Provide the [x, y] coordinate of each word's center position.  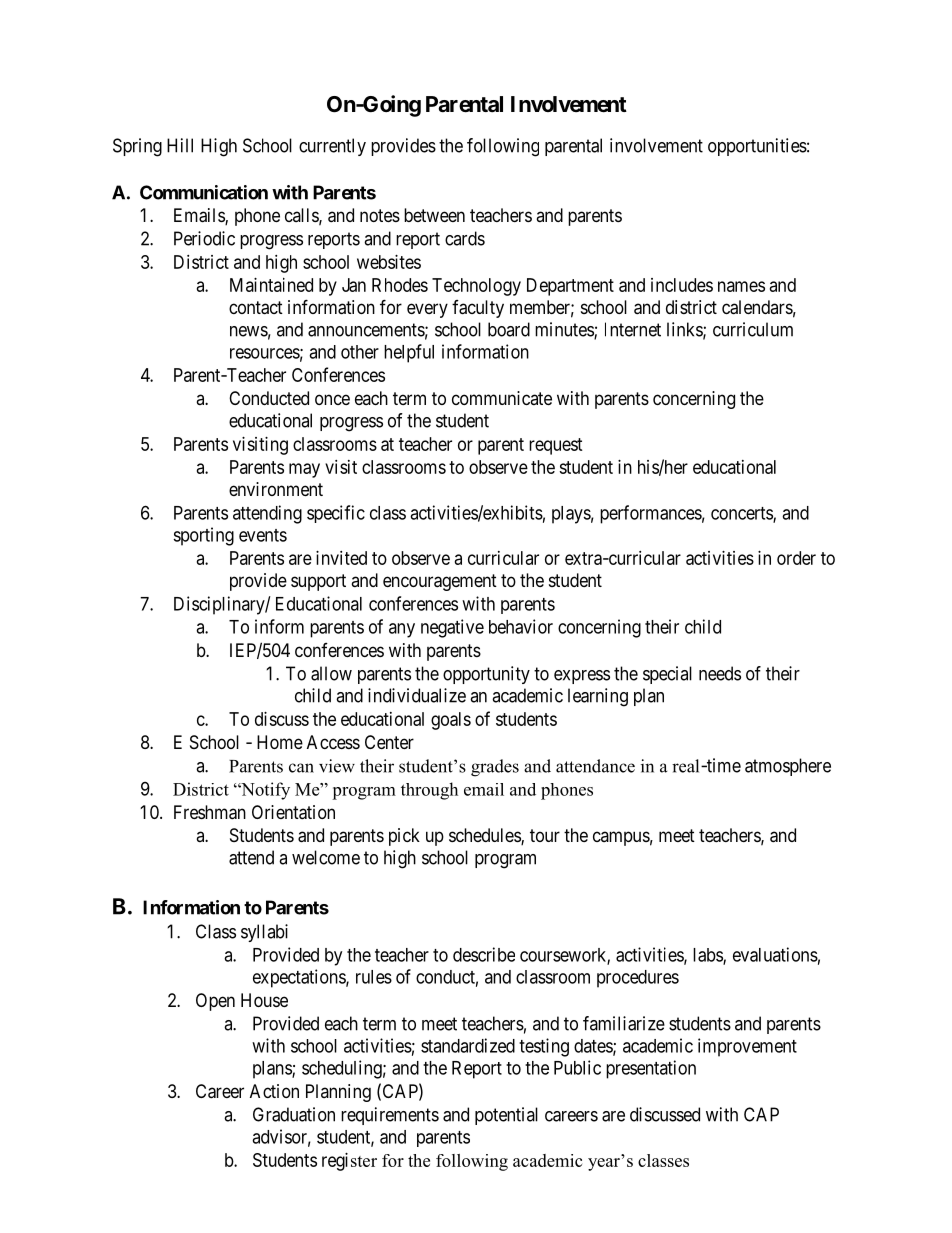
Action [274, 1091]
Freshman [210, 812]
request [556, 446]
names [741, 286]
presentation [651, 1069]
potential [506, 1116]
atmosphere [788, 767]
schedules [485, 836]
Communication [204, 192]
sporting [203, 536]
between [434, 215]
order [796, 558]
